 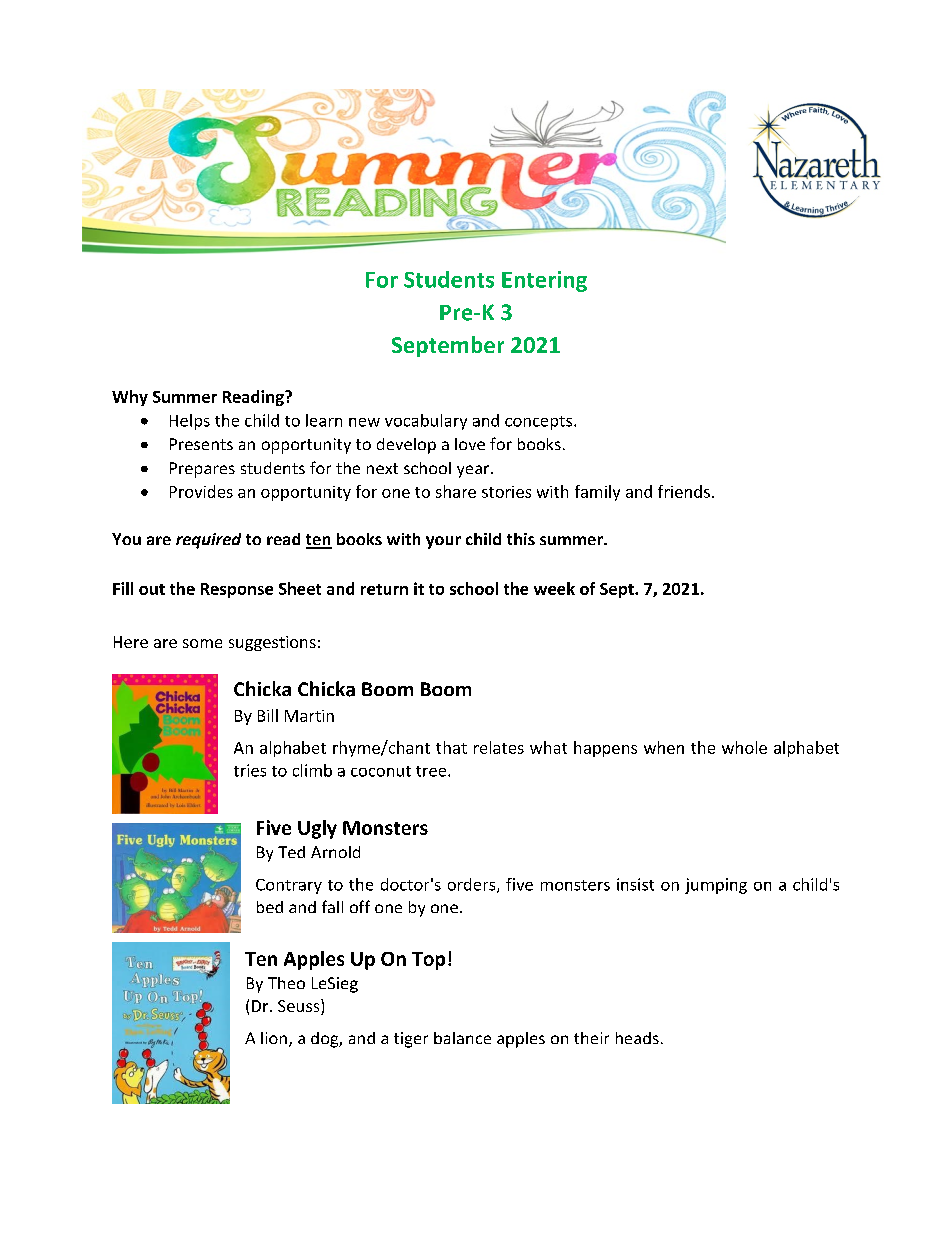 What do you see at coordinates (270, 907) in the image?
I see `bed` at bounding box center [270, 907].
